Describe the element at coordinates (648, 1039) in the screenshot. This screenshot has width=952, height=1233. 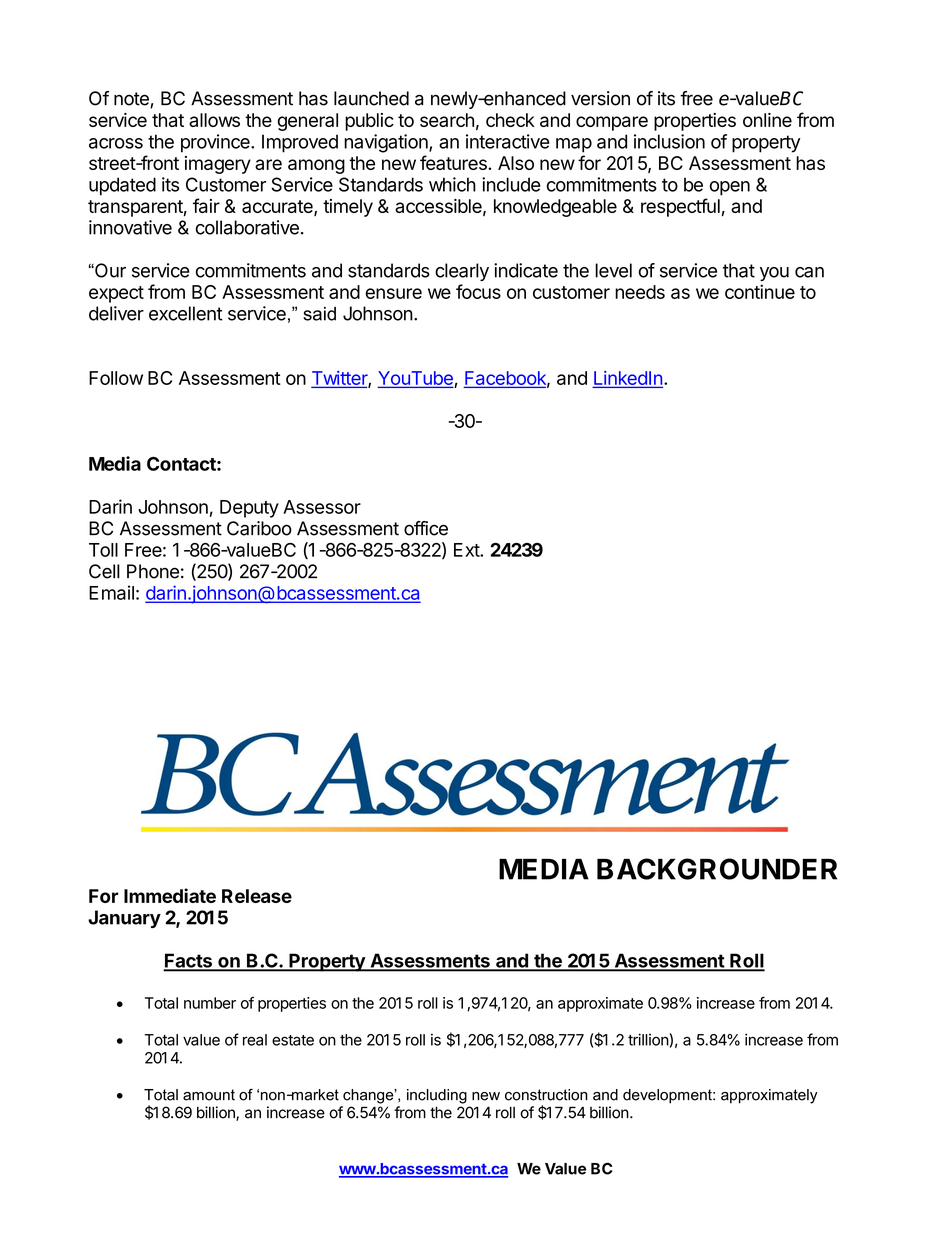
I see `trillion` at that location.
